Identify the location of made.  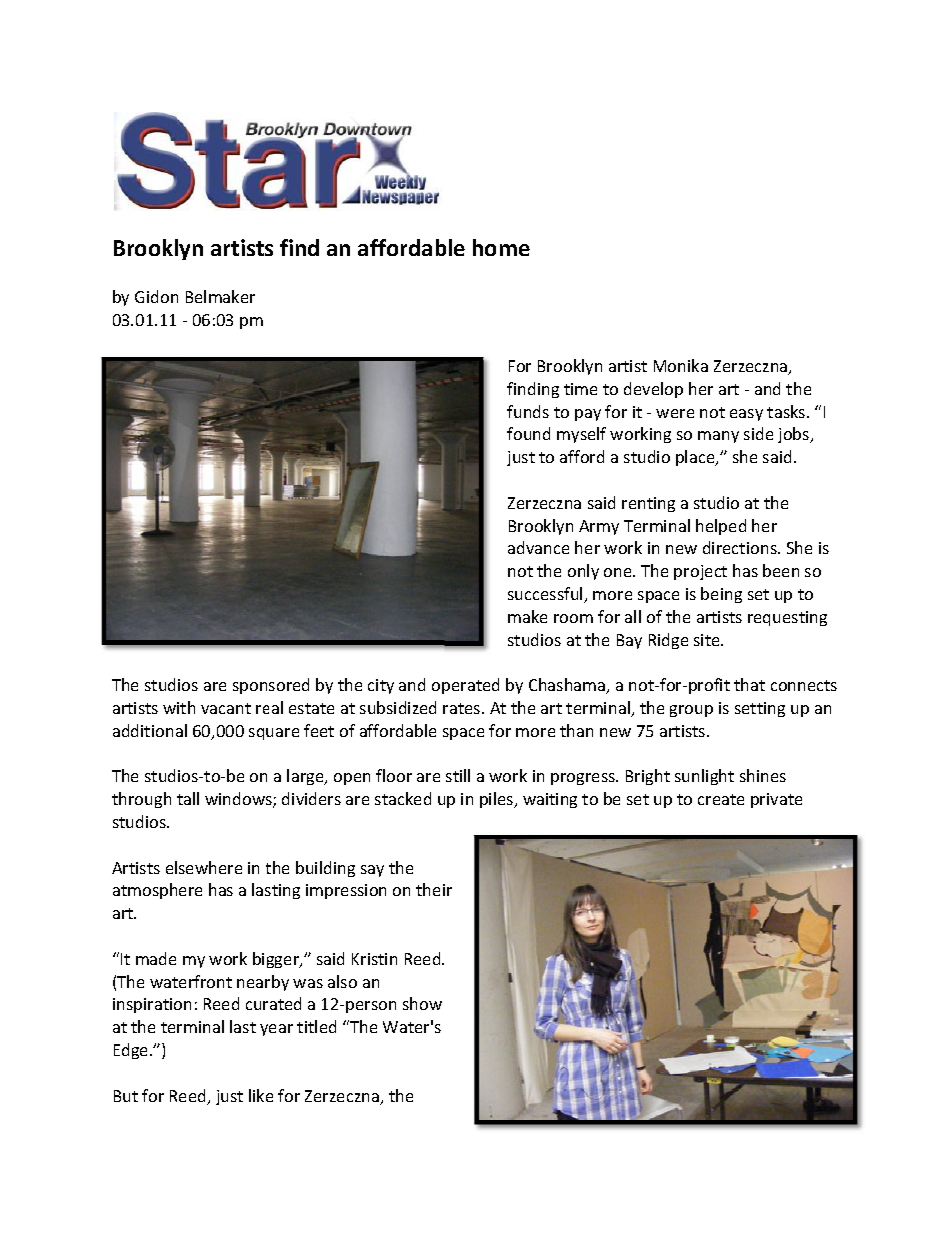
(156, 958).
